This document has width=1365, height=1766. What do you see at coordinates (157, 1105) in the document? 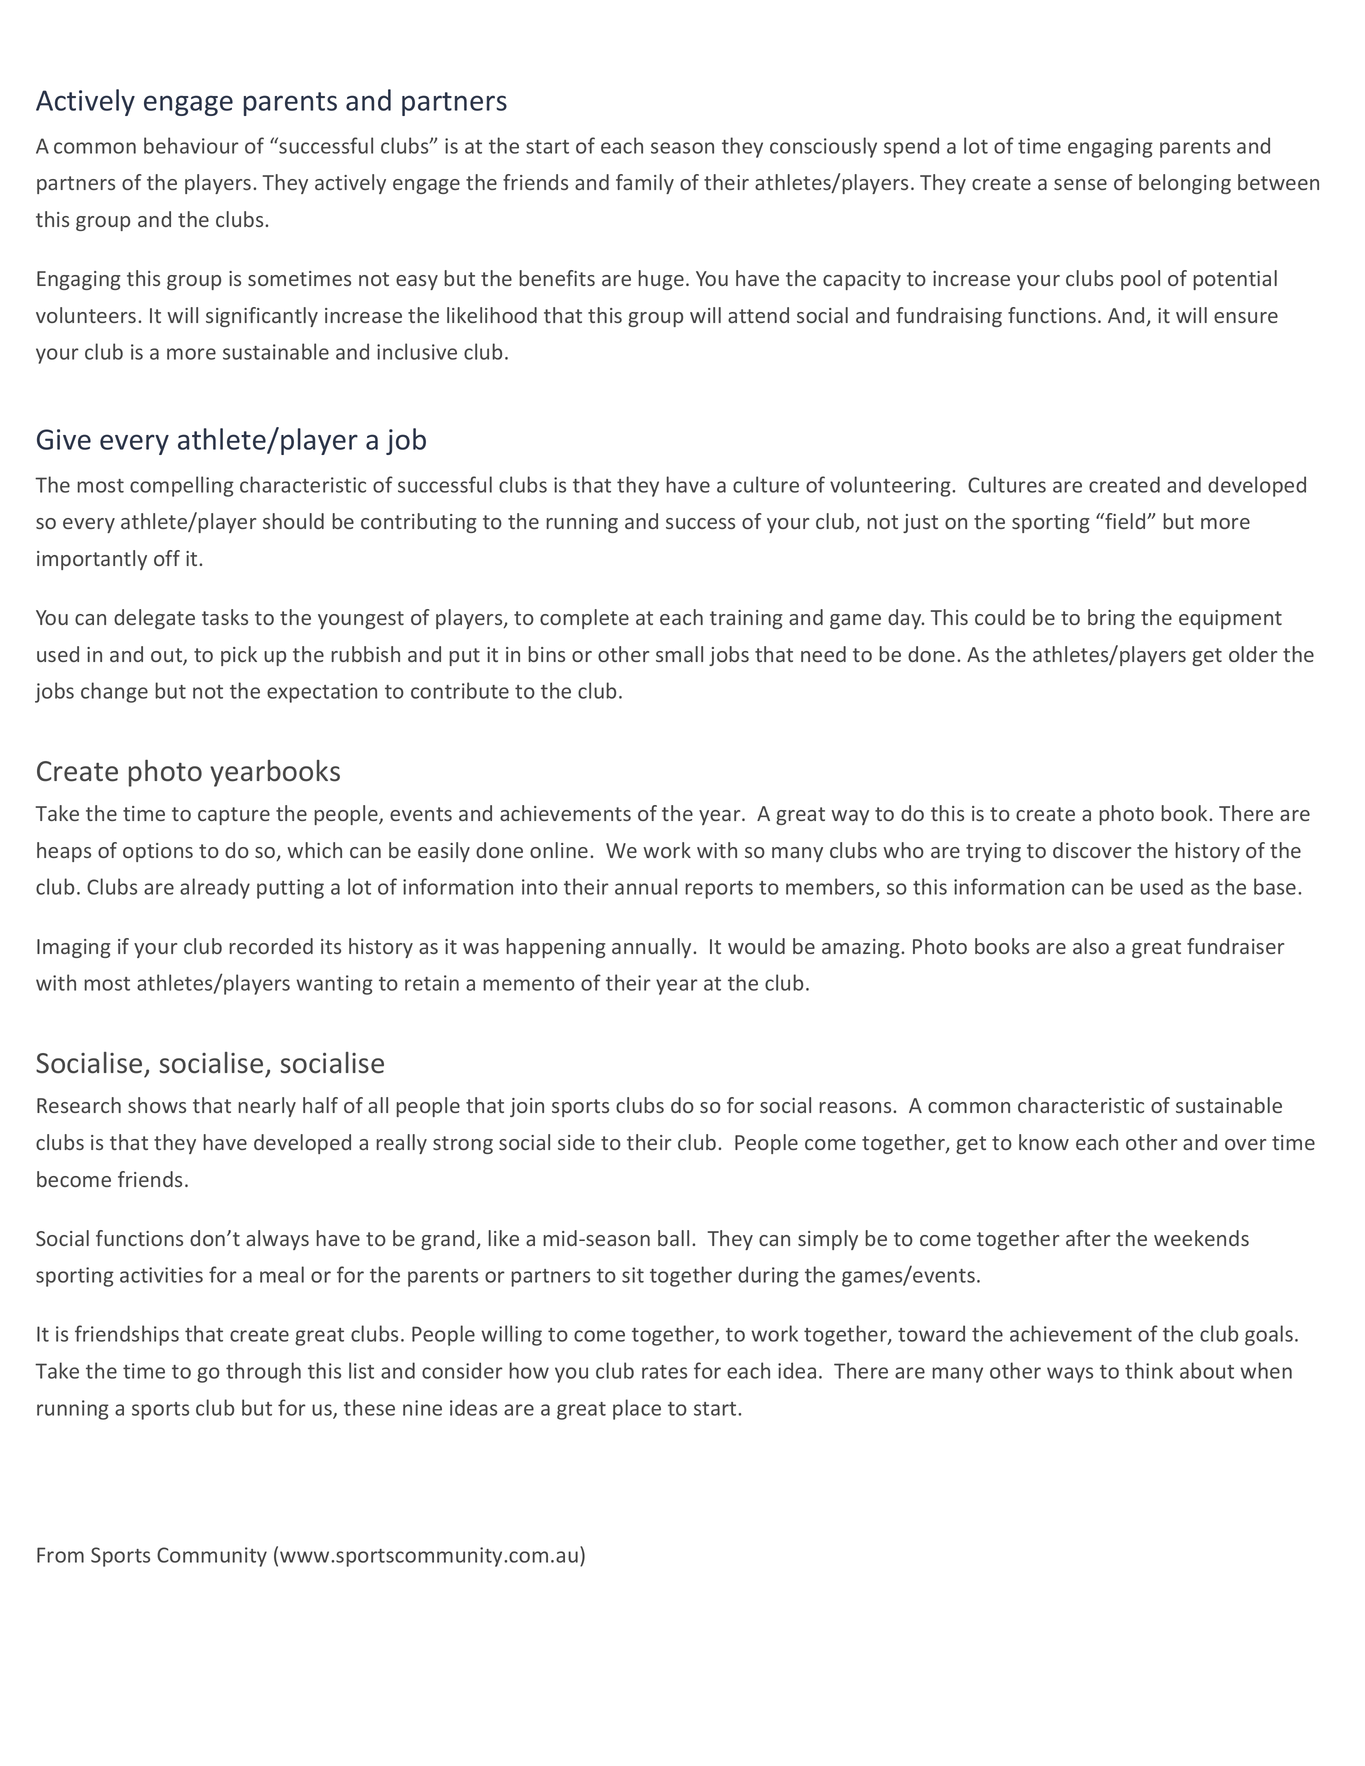
I see `shows` at bounding box center [157, 1105].
